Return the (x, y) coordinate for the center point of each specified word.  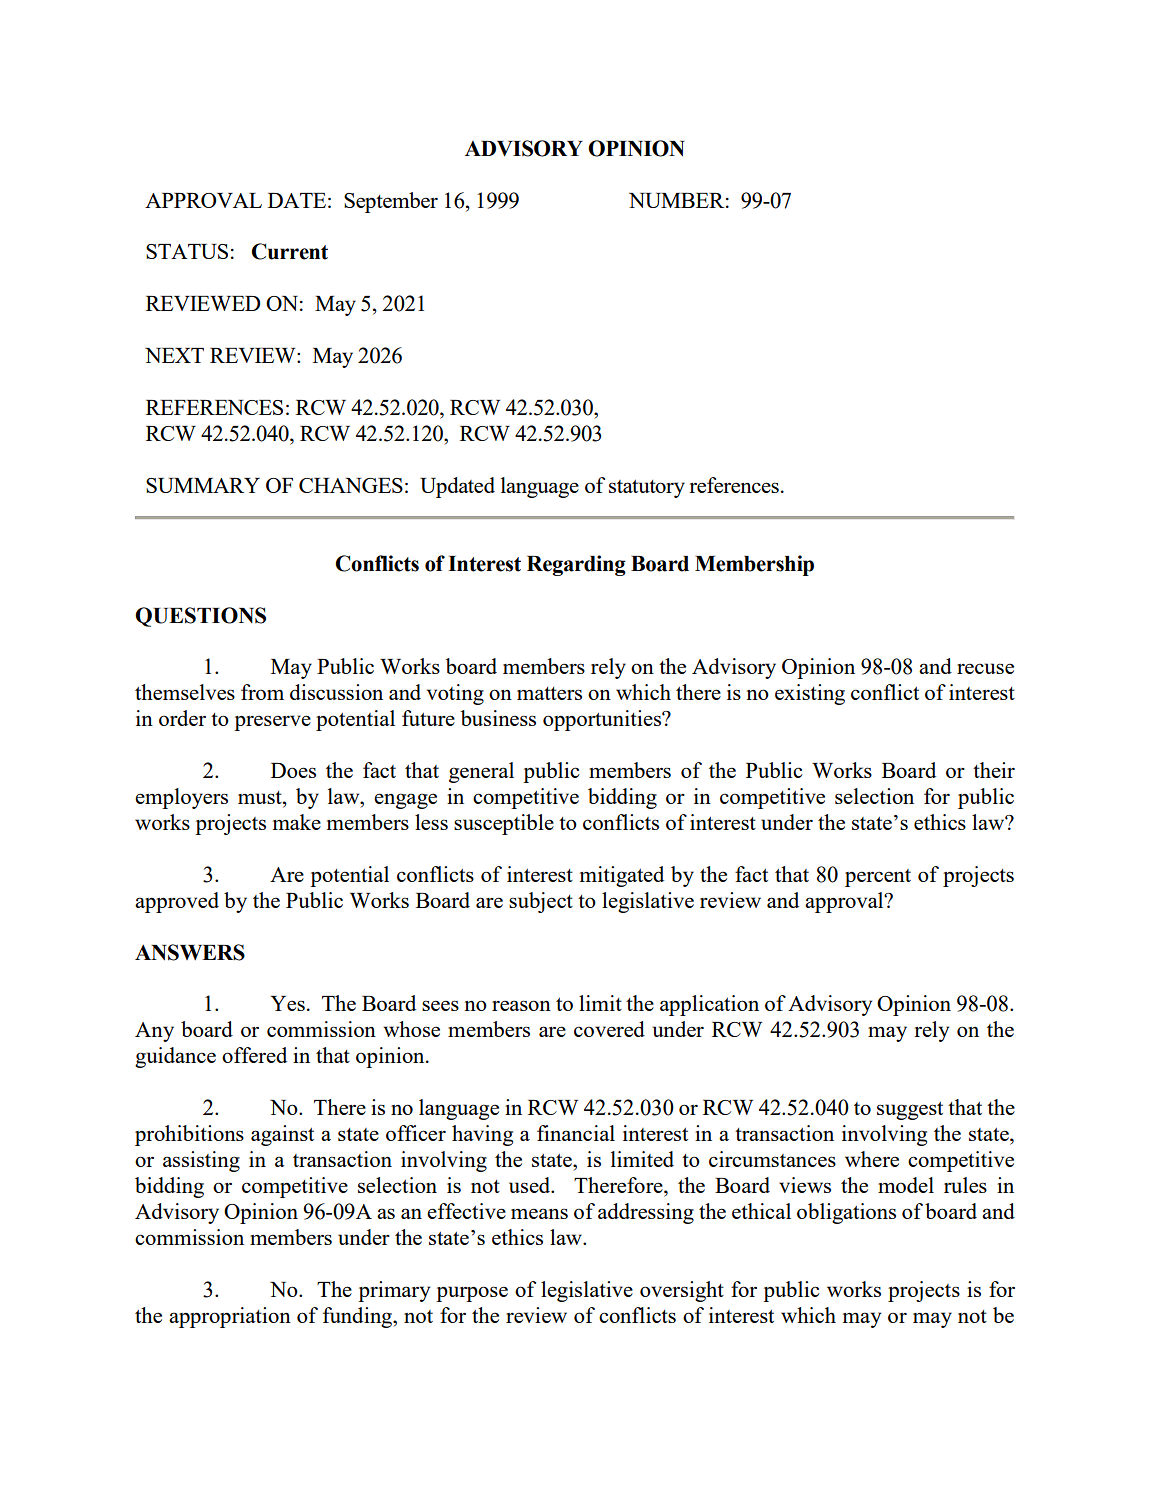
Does (293, 770)
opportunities (603, 720)
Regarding (576, 565)
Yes (288, 1003)
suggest (910, 1111)
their (994, 770)
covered (609, 1029)
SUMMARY (203, 485)
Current (289, 251)
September (391, 202)
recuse (985, 668)
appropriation (230, 1317)
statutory (647, 489)
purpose (472, 1294)
